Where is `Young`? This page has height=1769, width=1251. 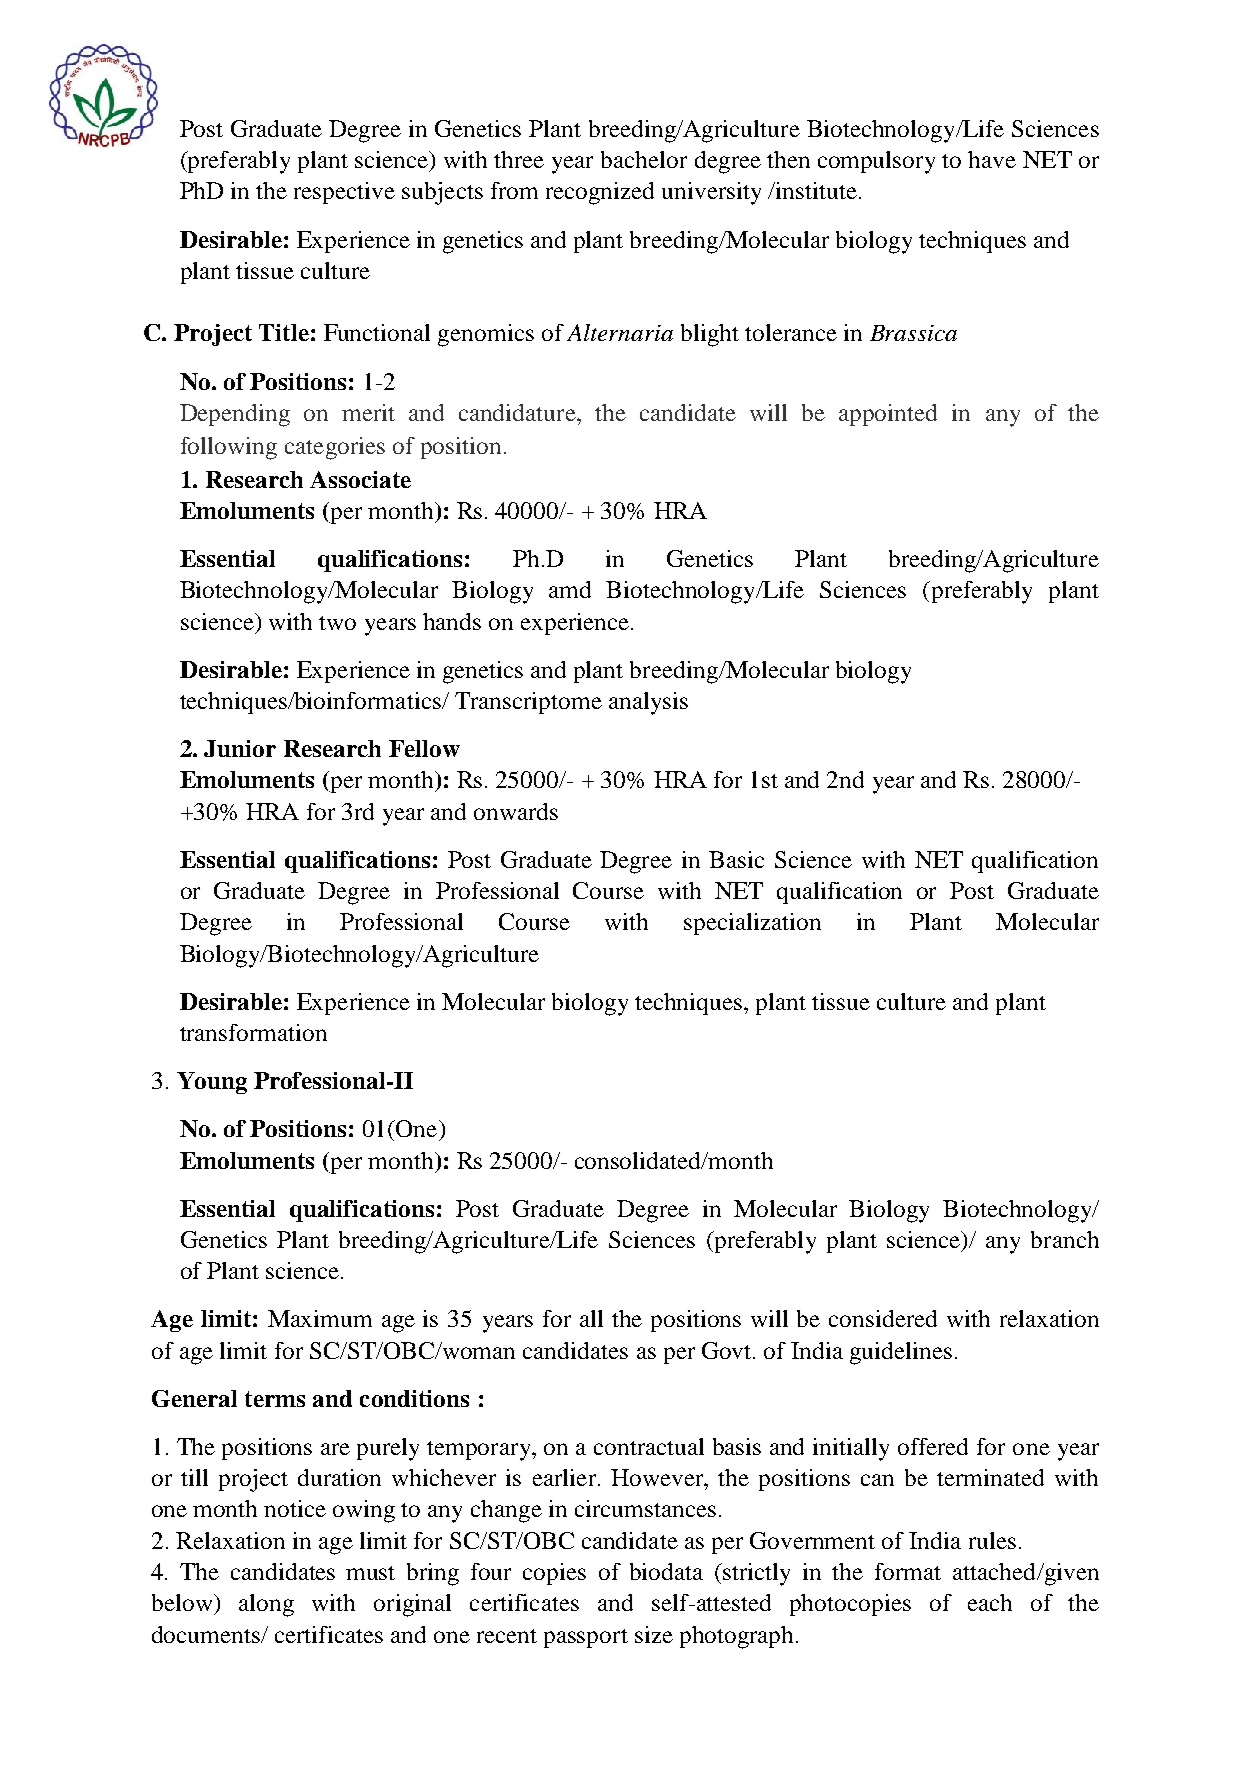 Young is located at coordinates (212, 1083).
